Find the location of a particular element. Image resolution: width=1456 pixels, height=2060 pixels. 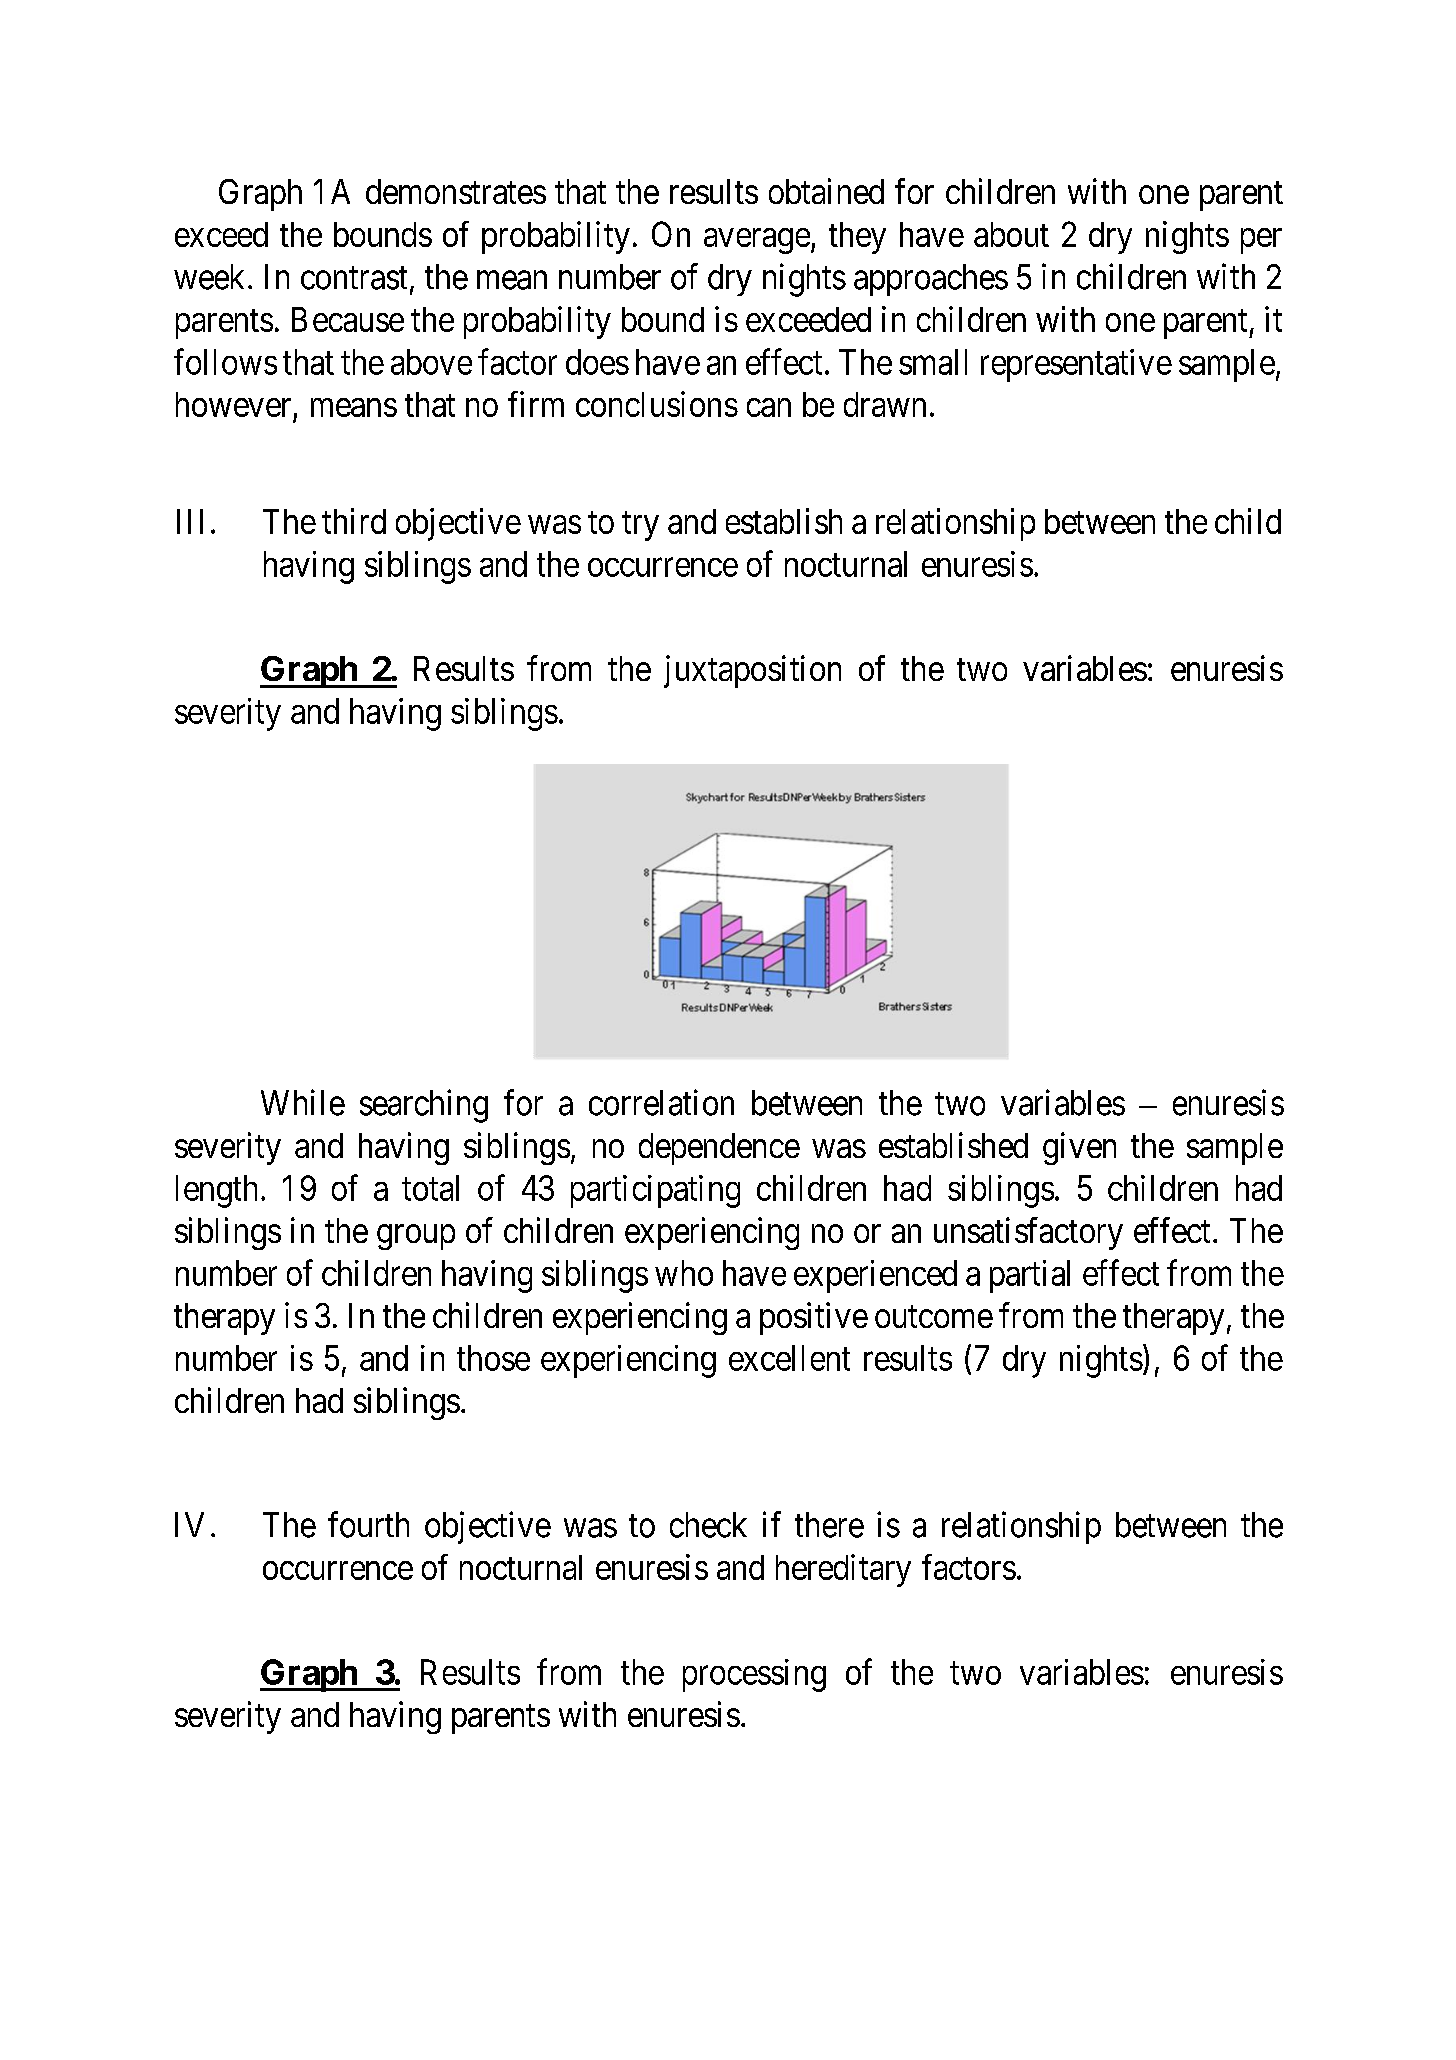

outcome is located at coordinates (934, 1317).
